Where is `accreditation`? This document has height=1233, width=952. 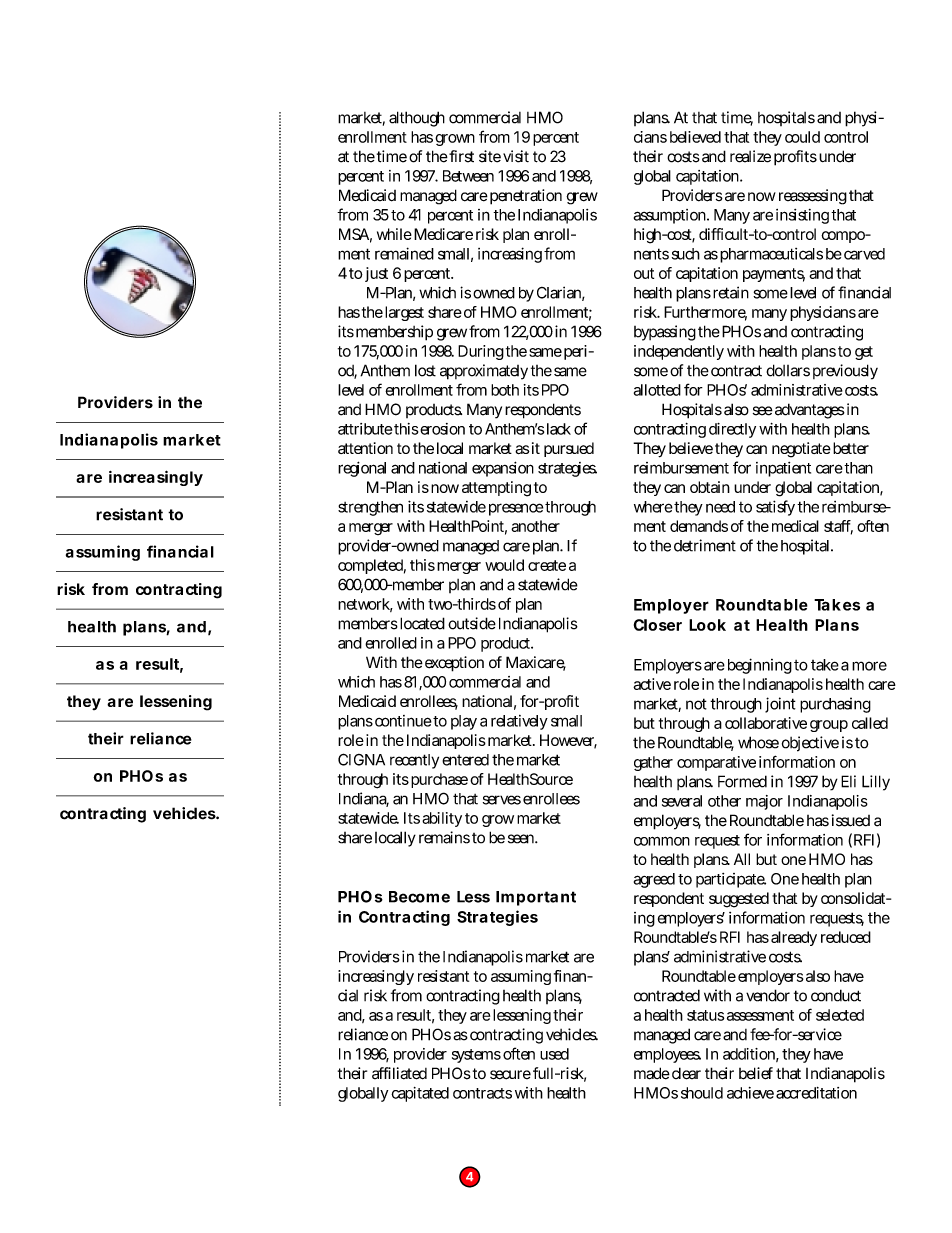 accreditation is located at coordinates (816, 1093).
